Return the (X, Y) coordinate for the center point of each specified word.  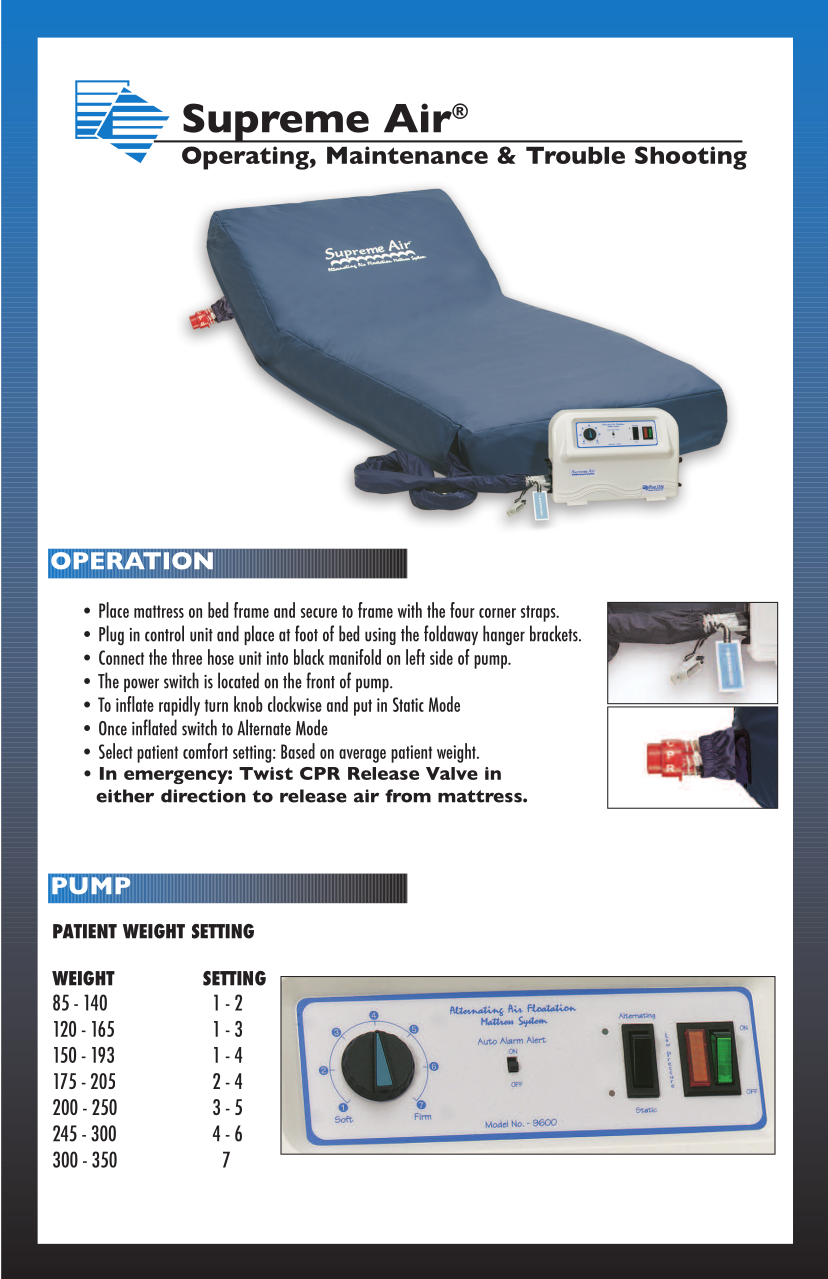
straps (539, 613)
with (410, 610)
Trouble (575, 155)
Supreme (276, 123)
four (462, 610)
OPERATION (132, 561)
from (408, 796)
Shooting (691, 158)
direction (203, 796)
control (164, 633)
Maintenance (407, 155)
